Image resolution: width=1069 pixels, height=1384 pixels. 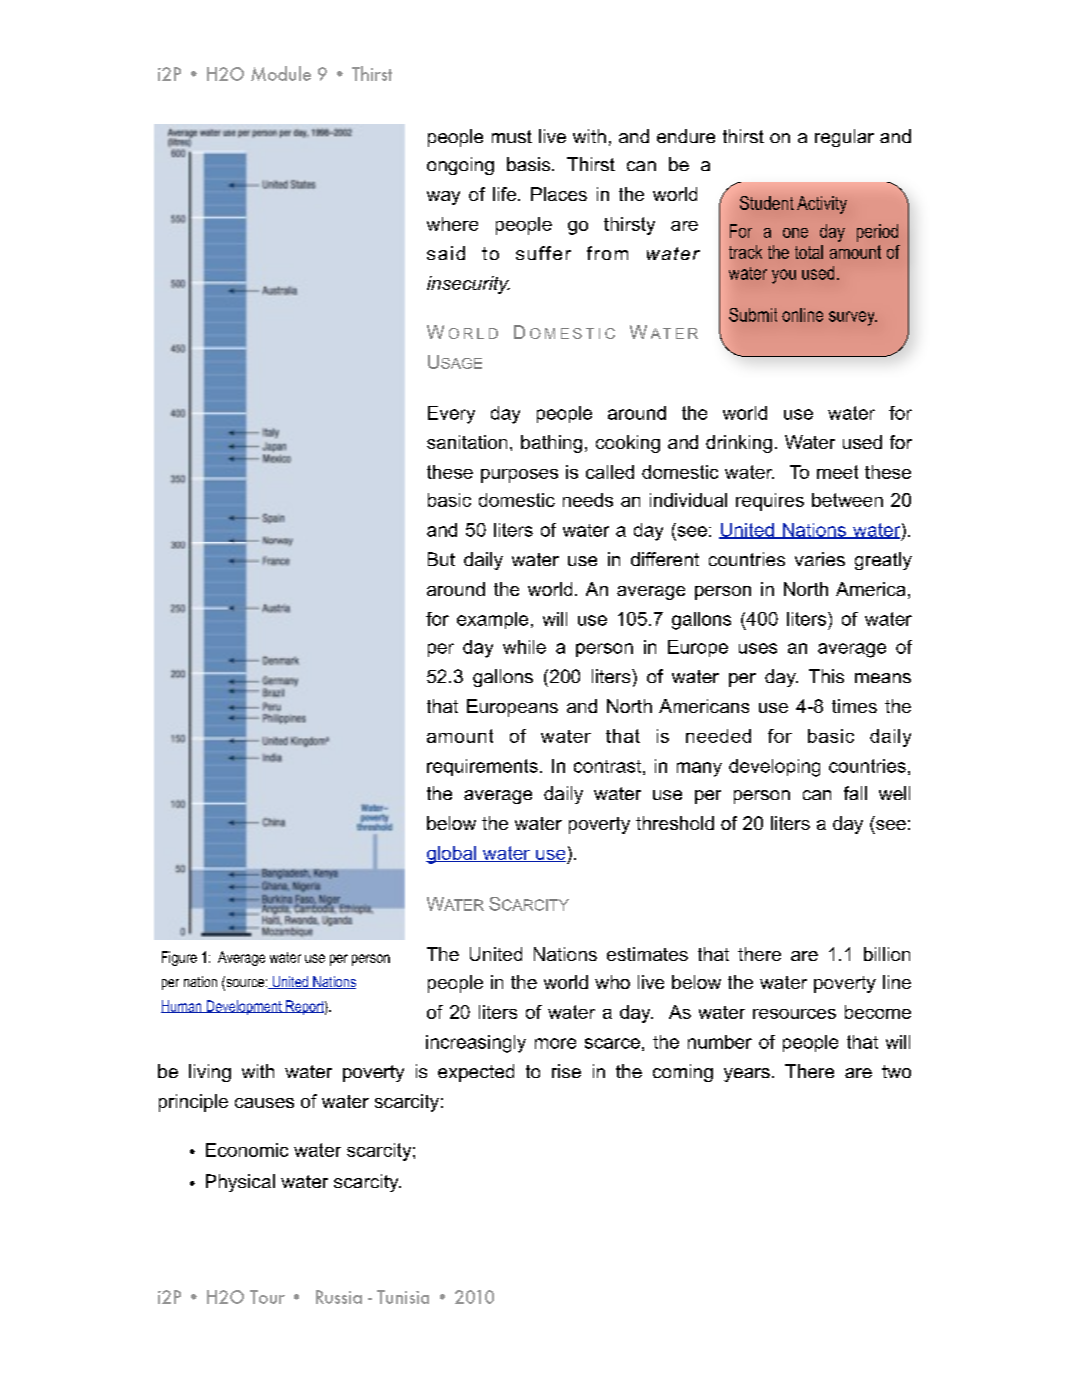 What do you see at coordinates (747, 1075) in the page?
I see `years` at bounding box center [747, 1075].
